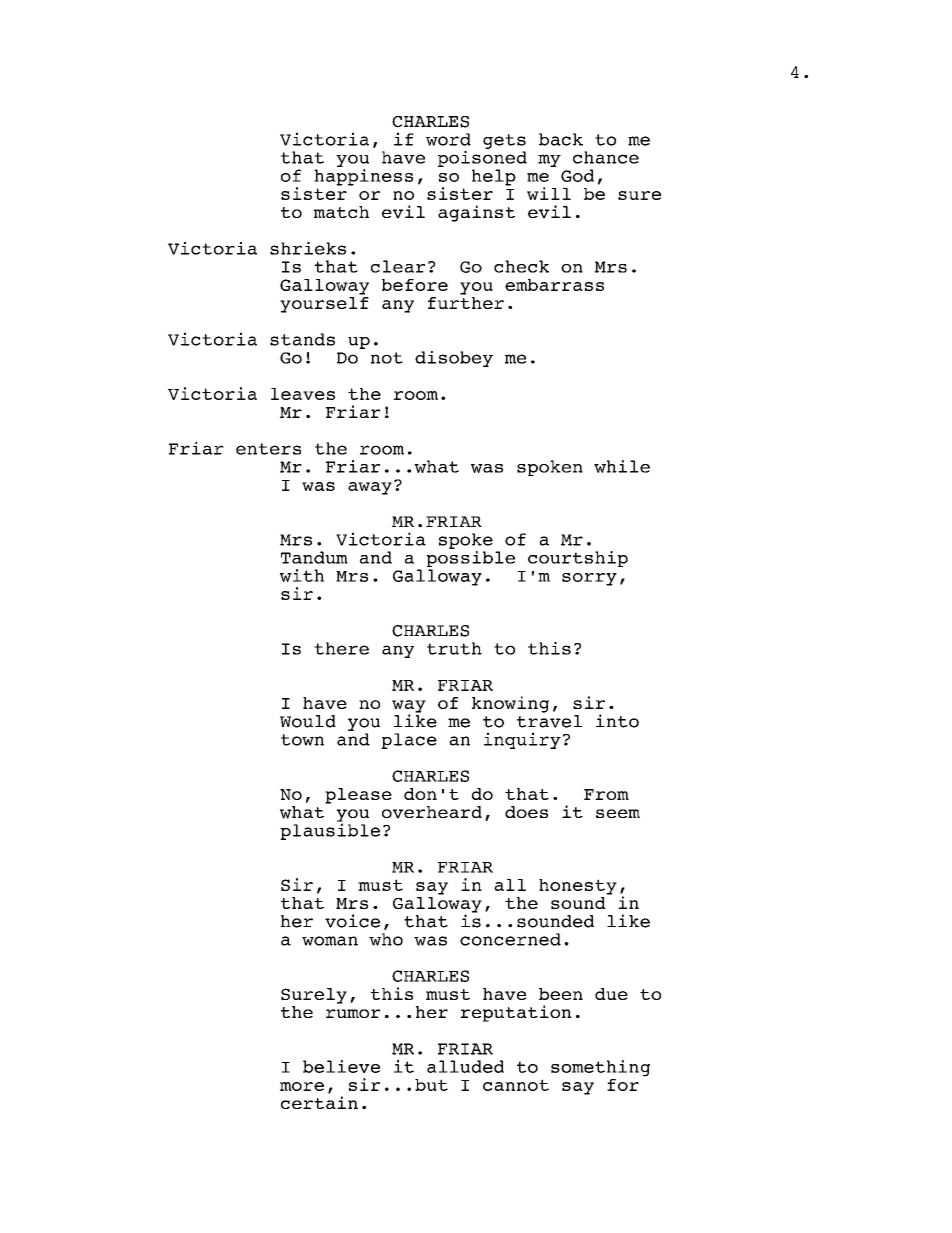 The width and height of the page is (952, 1233). Describe the element at coordinates (589, 579) in the page. I see `sorry` at that location.
